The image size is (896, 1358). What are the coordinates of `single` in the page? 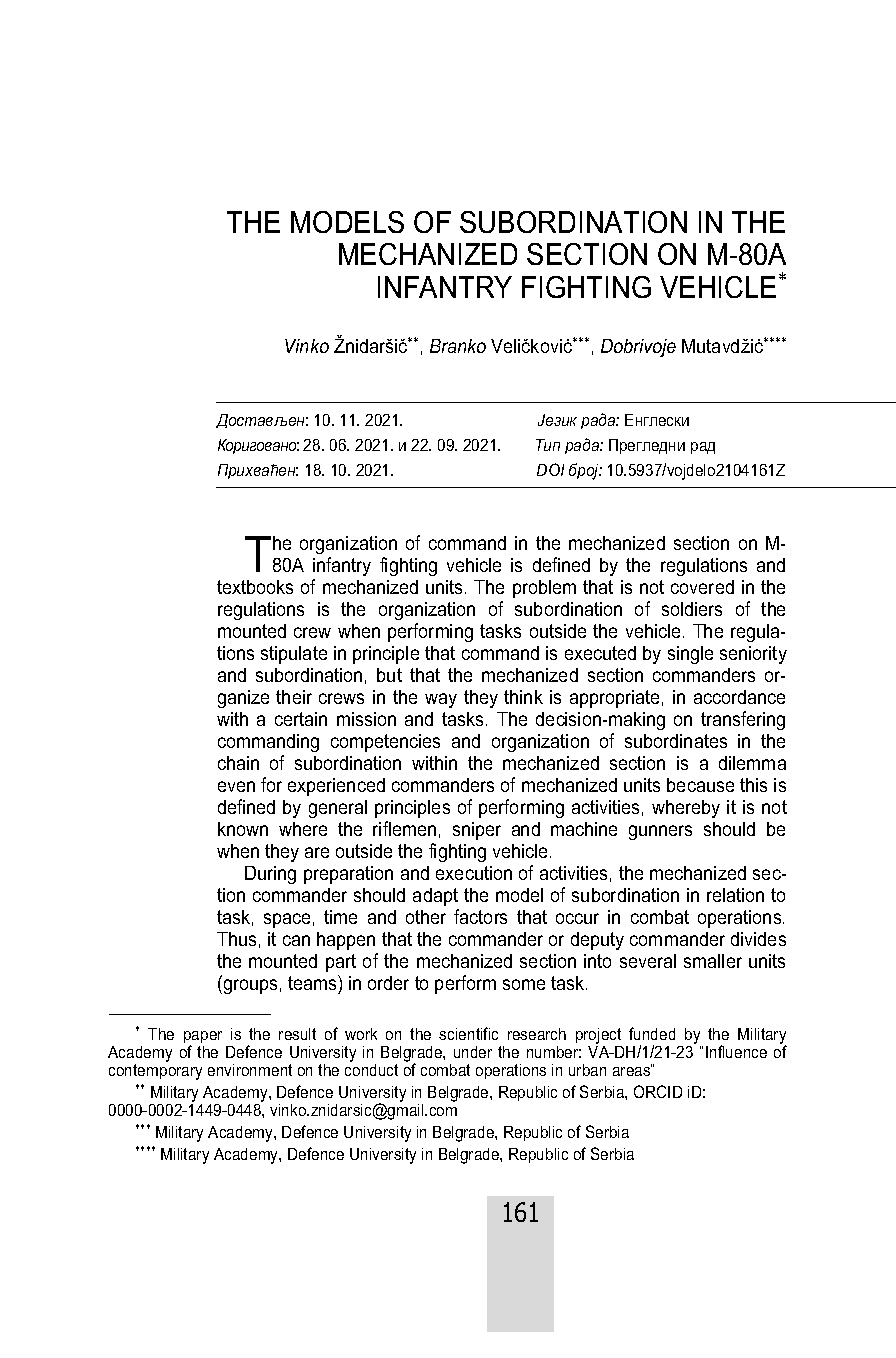 It's located at (690, 655).
